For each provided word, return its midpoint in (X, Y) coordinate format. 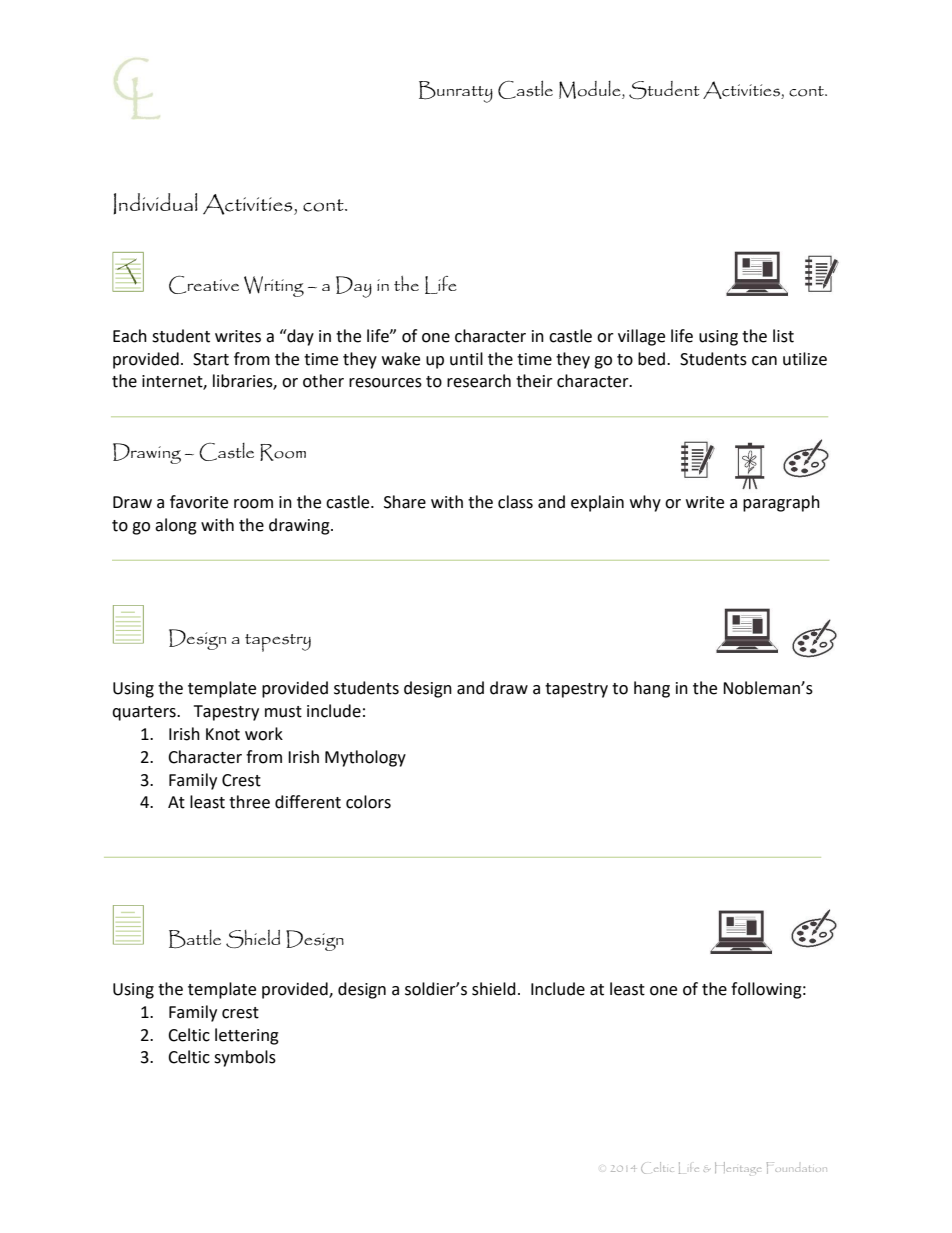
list (783, 336)
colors (368, 802)
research (479, 381)
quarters (145, 713)
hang (652, 689)
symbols (245, 1058)
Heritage (738, 1169)
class (515, 502)
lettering (247, 1036)
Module (591, 90)
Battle (195, 939)
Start (211, 359)
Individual (155, 204)
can (764, 361)
